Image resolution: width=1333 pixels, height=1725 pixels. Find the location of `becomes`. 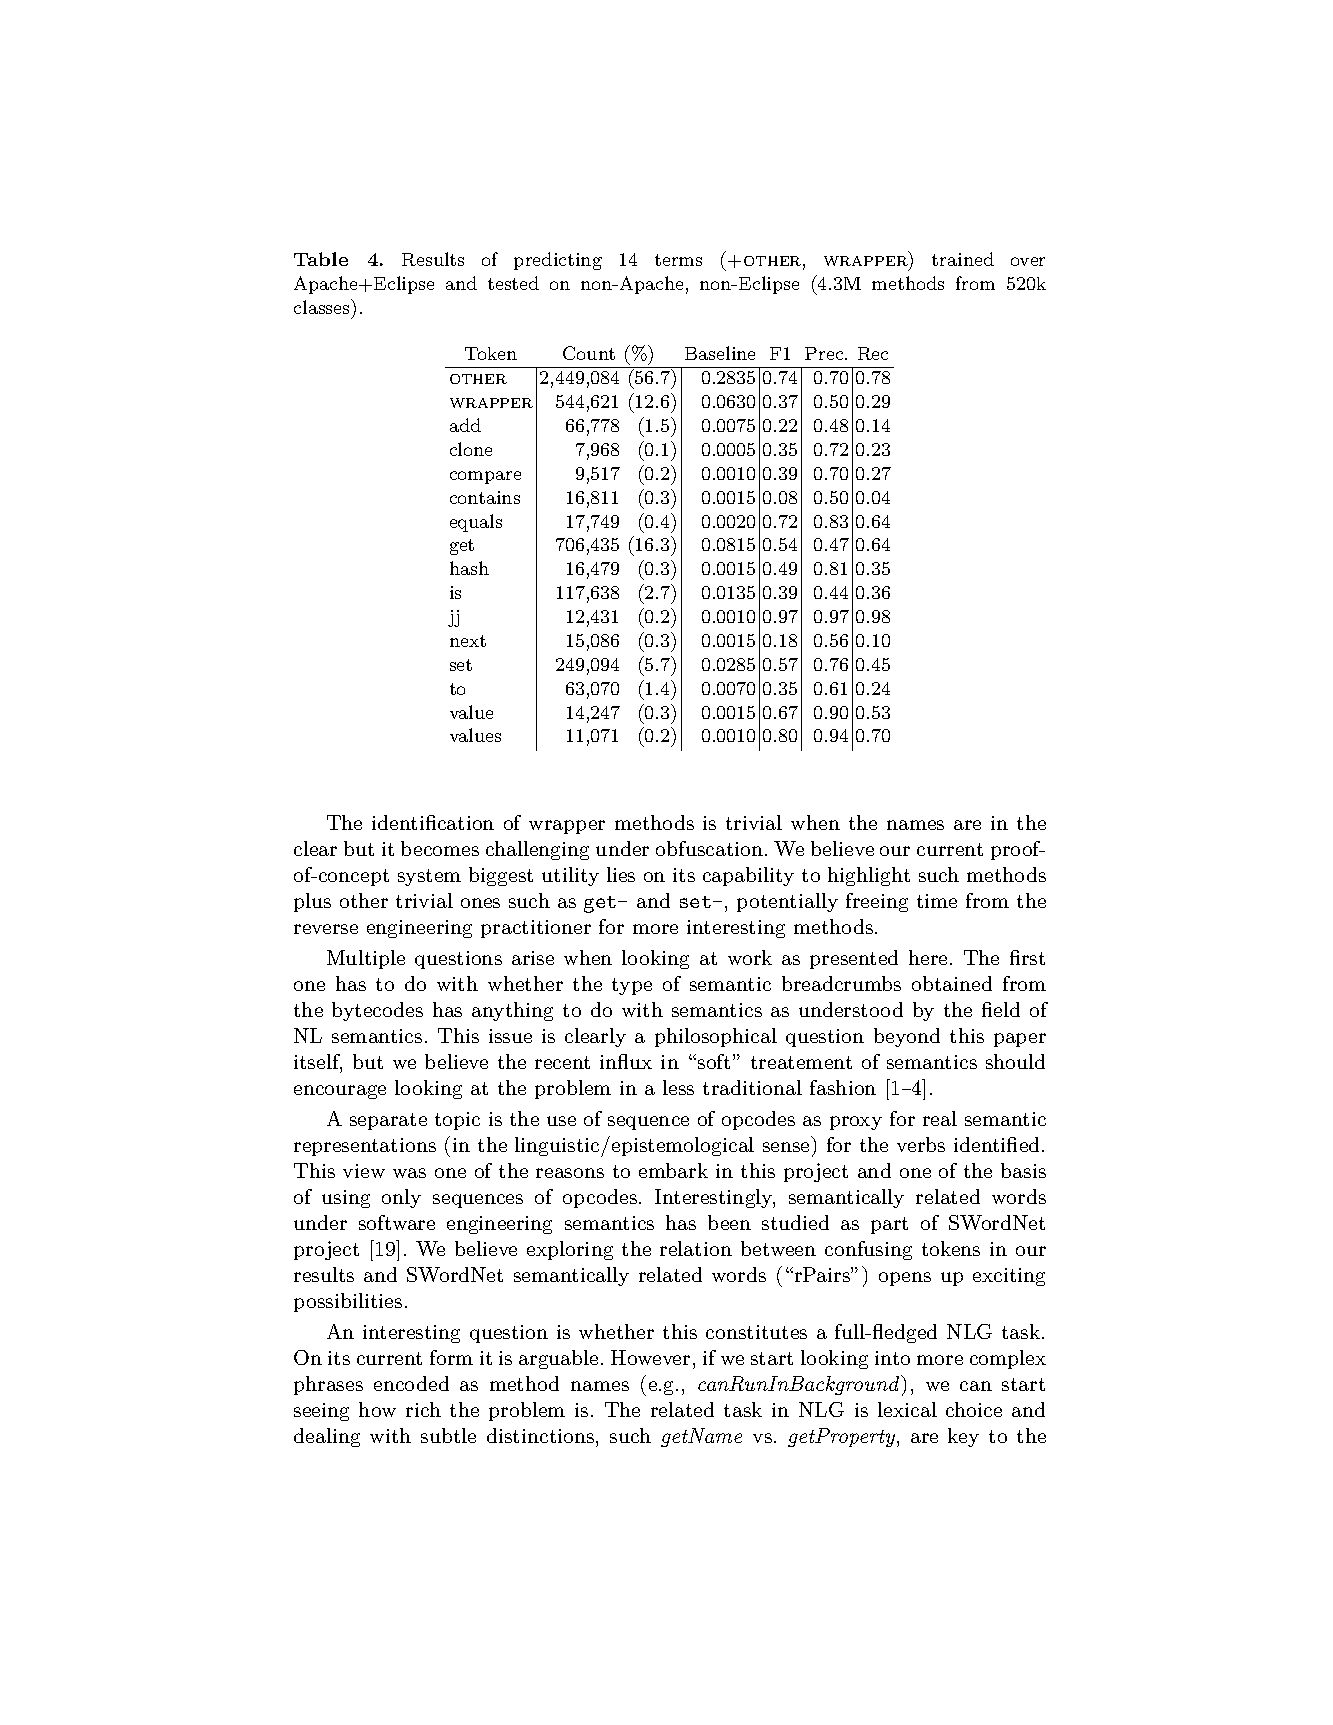

becomes is located at coordinates (440, 848).
